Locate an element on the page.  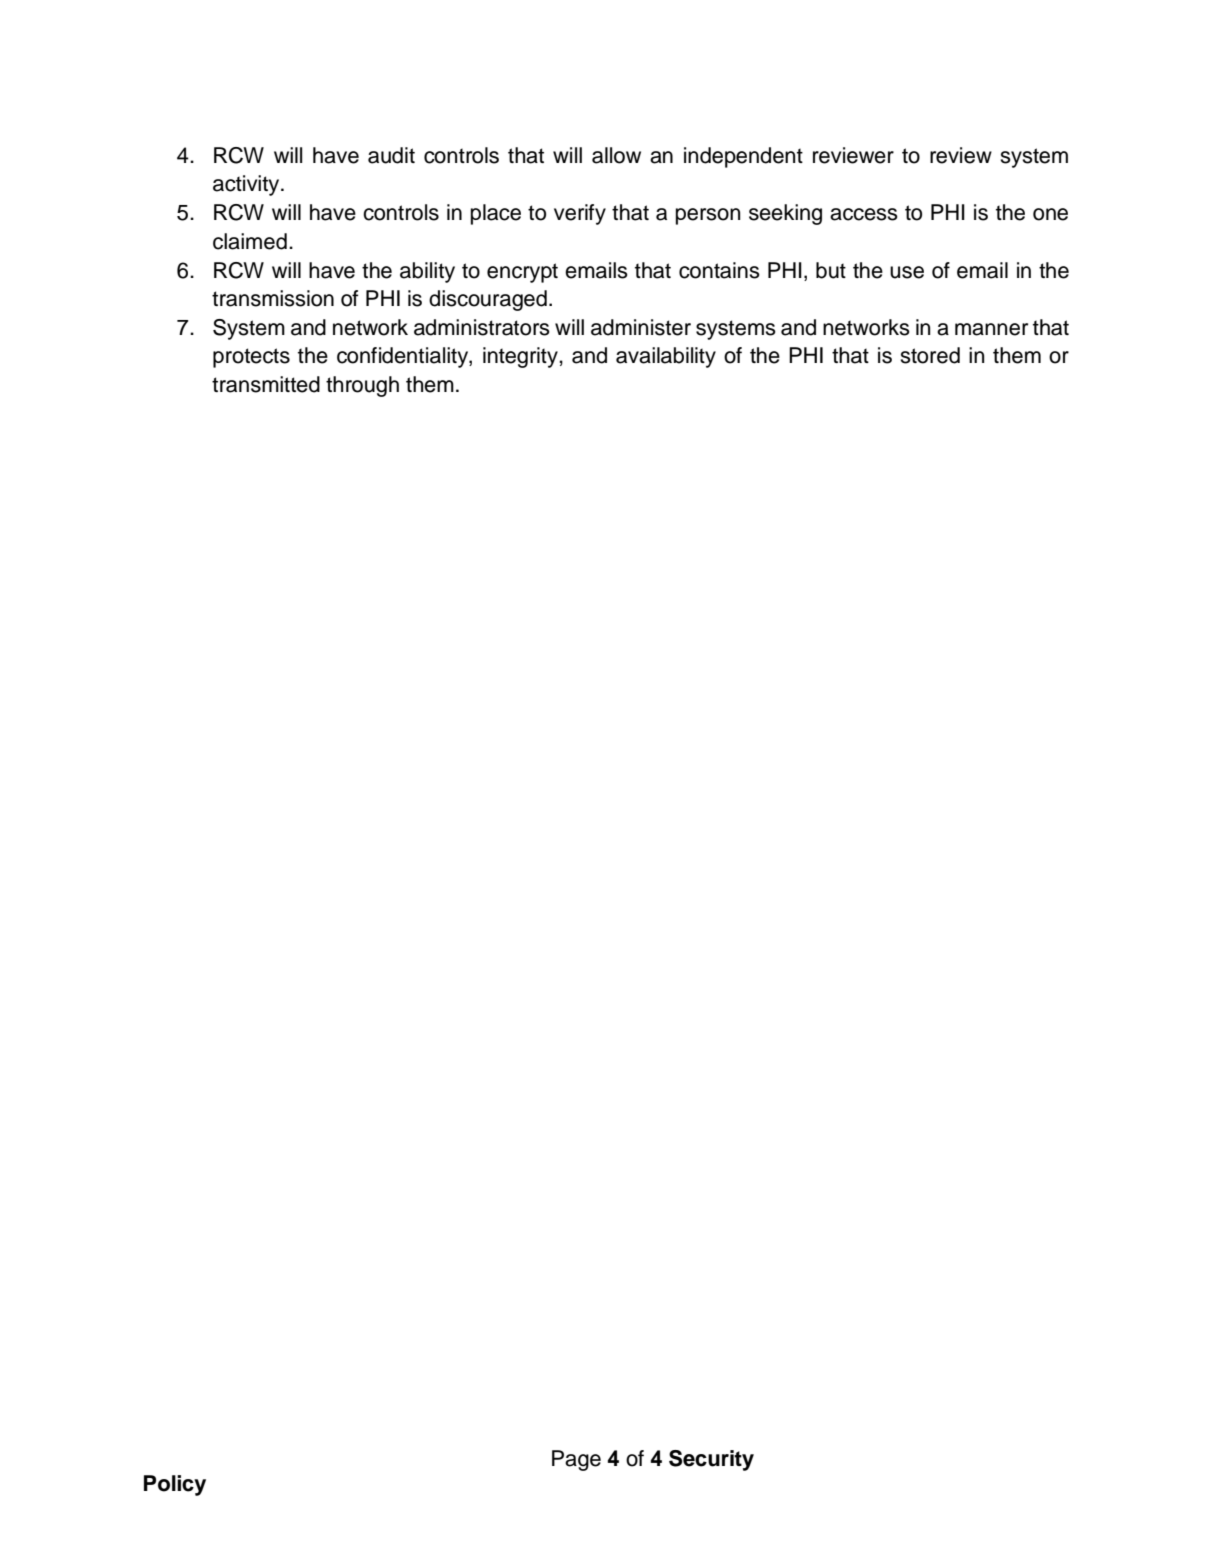
Policy is located at coordinates (175, 1485).
